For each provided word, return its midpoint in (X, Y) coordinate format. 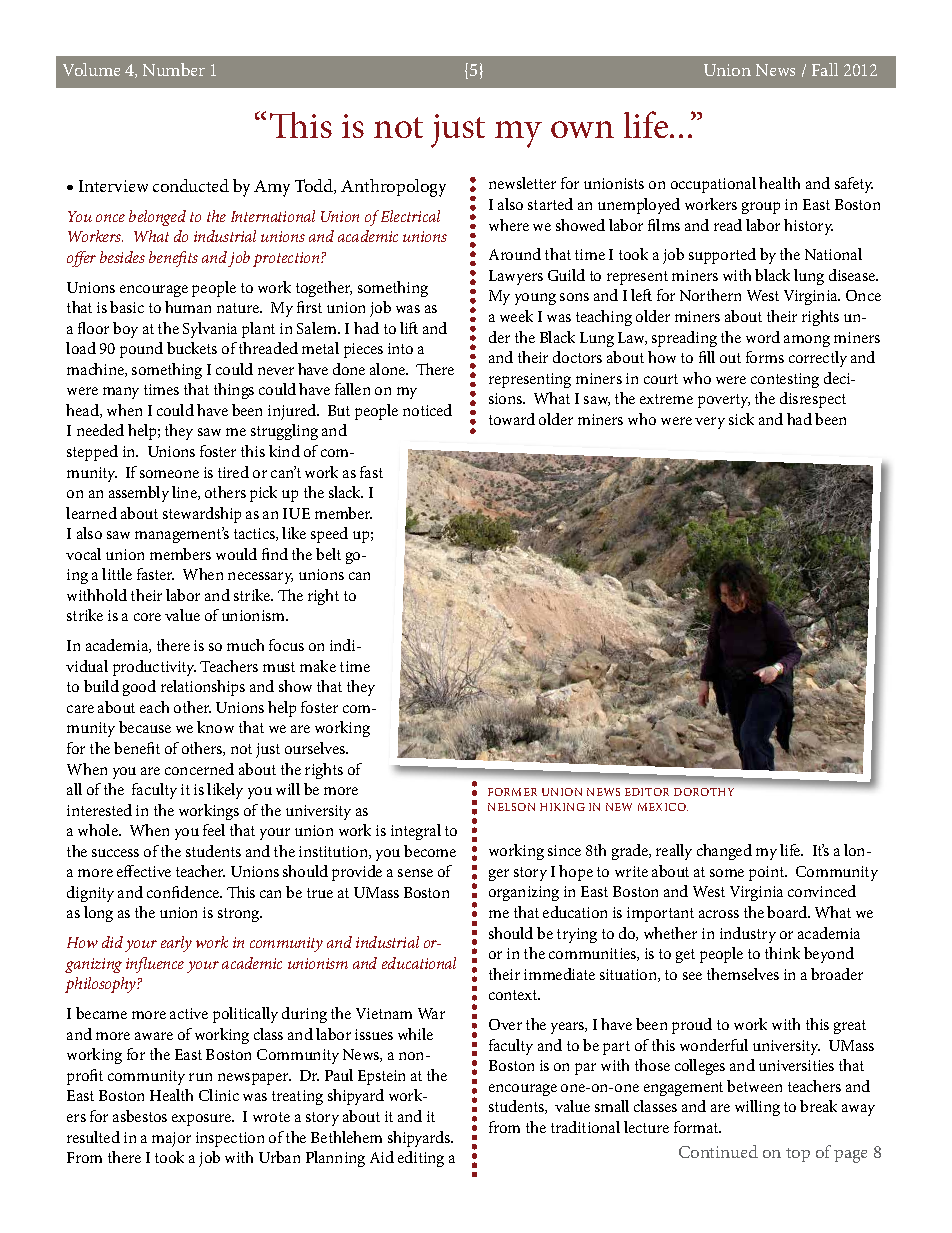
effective (144, 871)
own (582, 129)
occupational (713, 185)
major (171, 1139)
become (430, 851)
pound (141, 350)
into (400, 348)
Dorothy (704, 792)
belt (328, 554)
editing (421, 1159)
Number (174, 69)
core (147, 617)
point (768, 873)
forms (765, 357)
